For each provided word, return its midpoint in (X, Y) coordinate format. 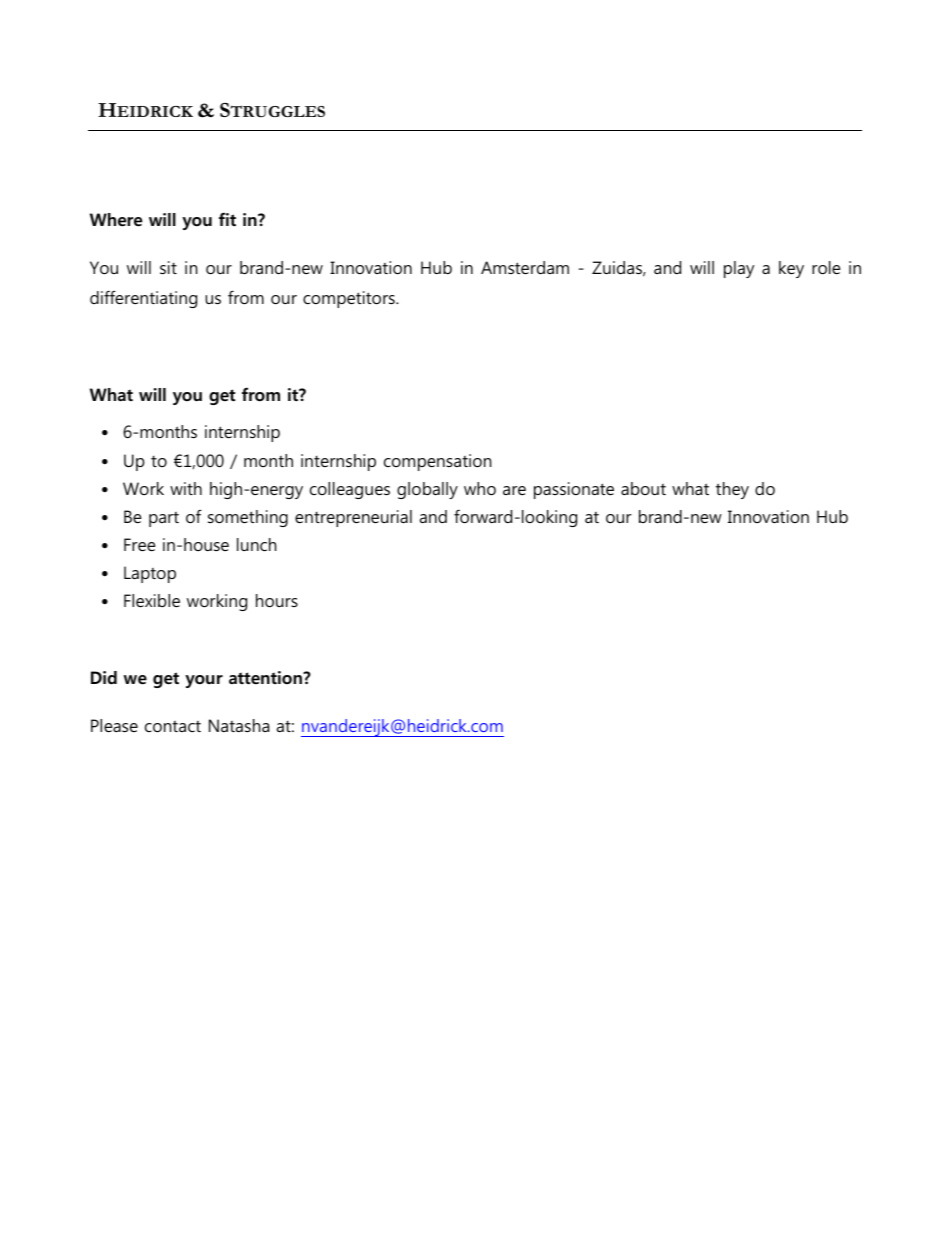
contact (173, 726)
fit (227, 219)
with (186, 488)
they (732, 490)
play (739, 269)
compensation (437, 462)
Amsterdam (525, 267)
